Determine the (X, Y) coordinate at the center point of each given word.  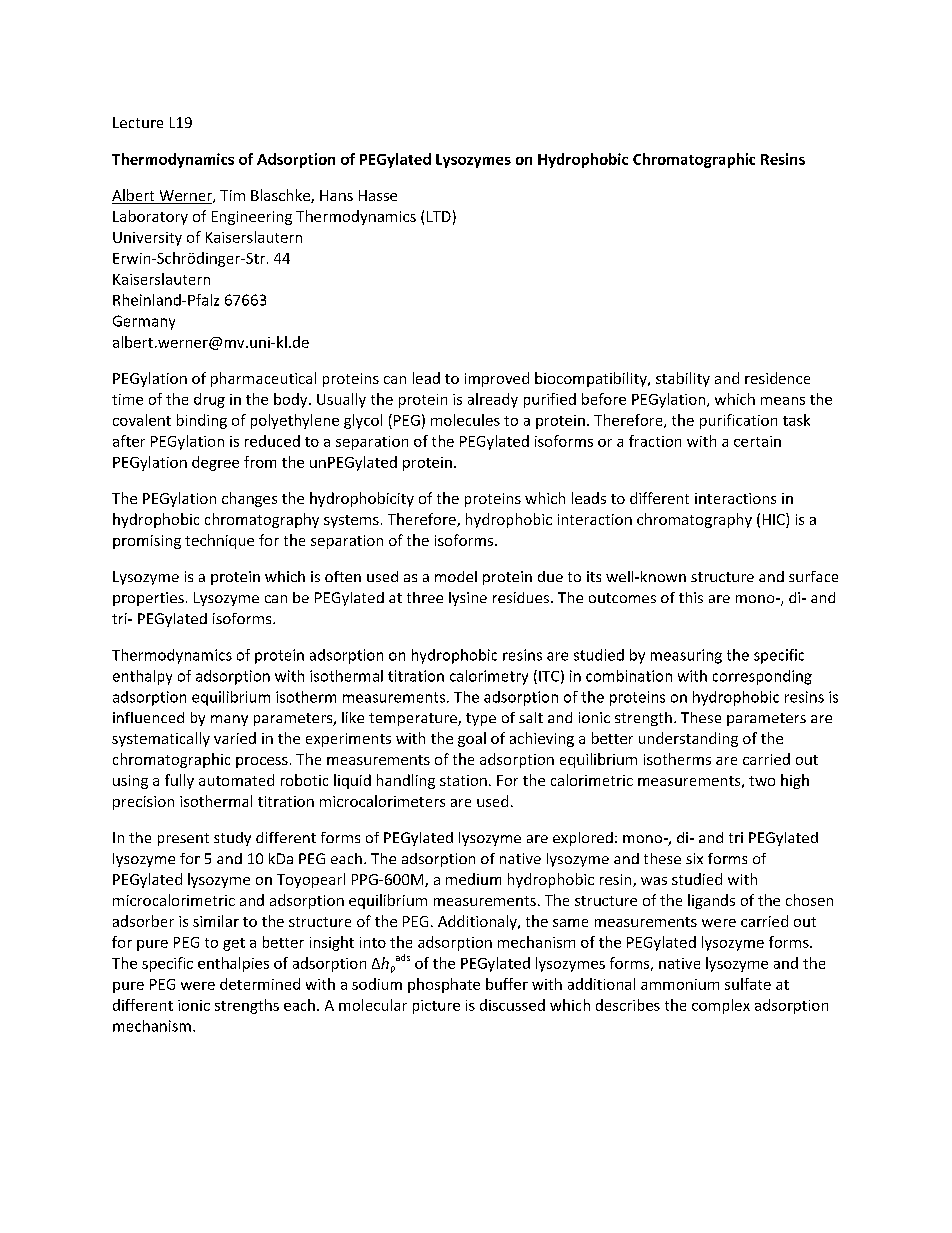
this (691, 597)
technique (219, 541)
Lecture (138, 122)
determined (260, 984)
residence (777, 378)
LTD (439, 216)
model (456, 576)
